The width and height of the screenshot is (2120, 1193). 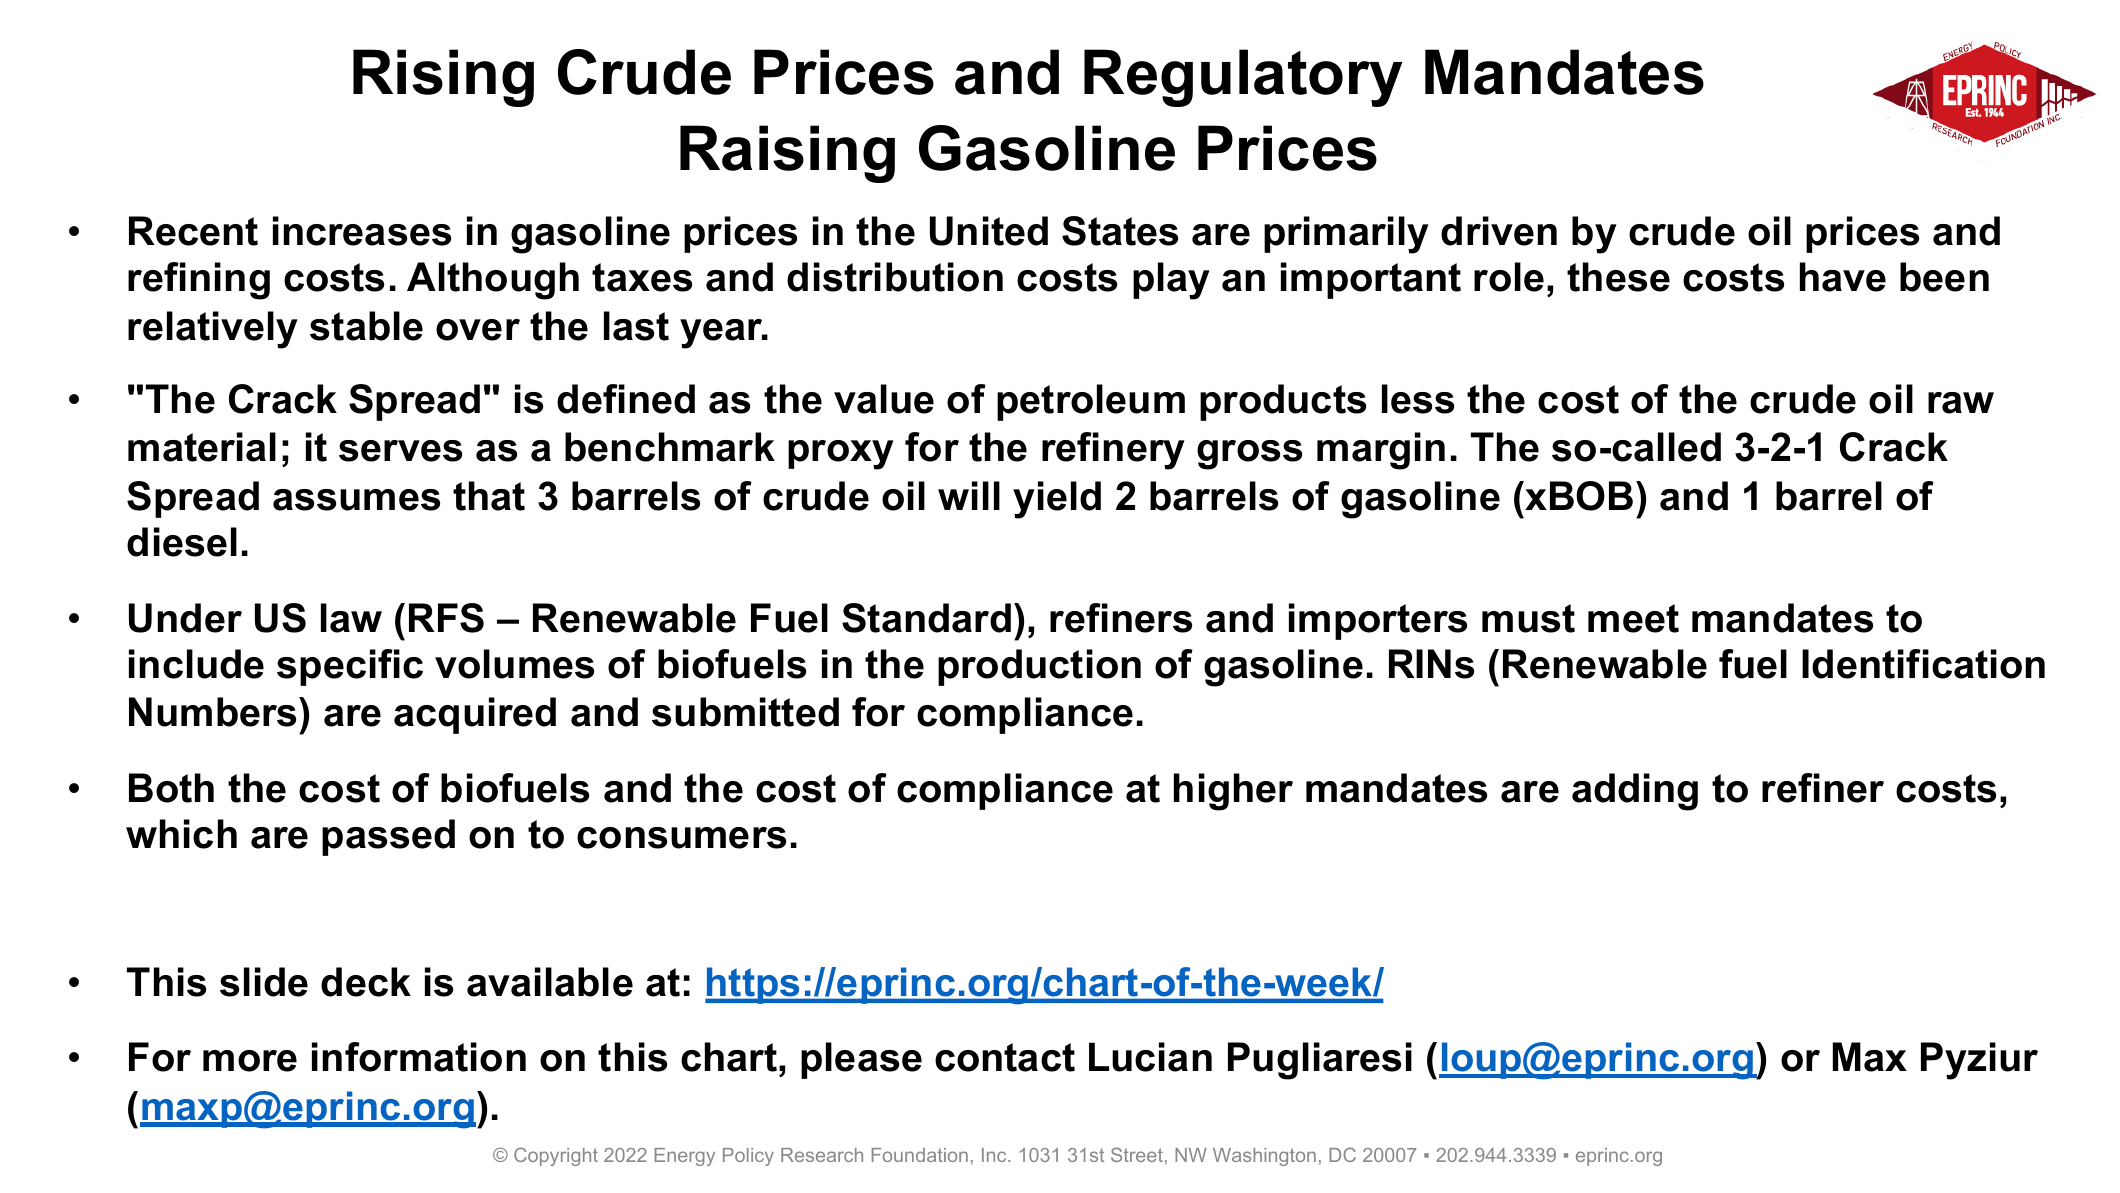 I want to click on Copyright, so click(x=556, y=1156).
